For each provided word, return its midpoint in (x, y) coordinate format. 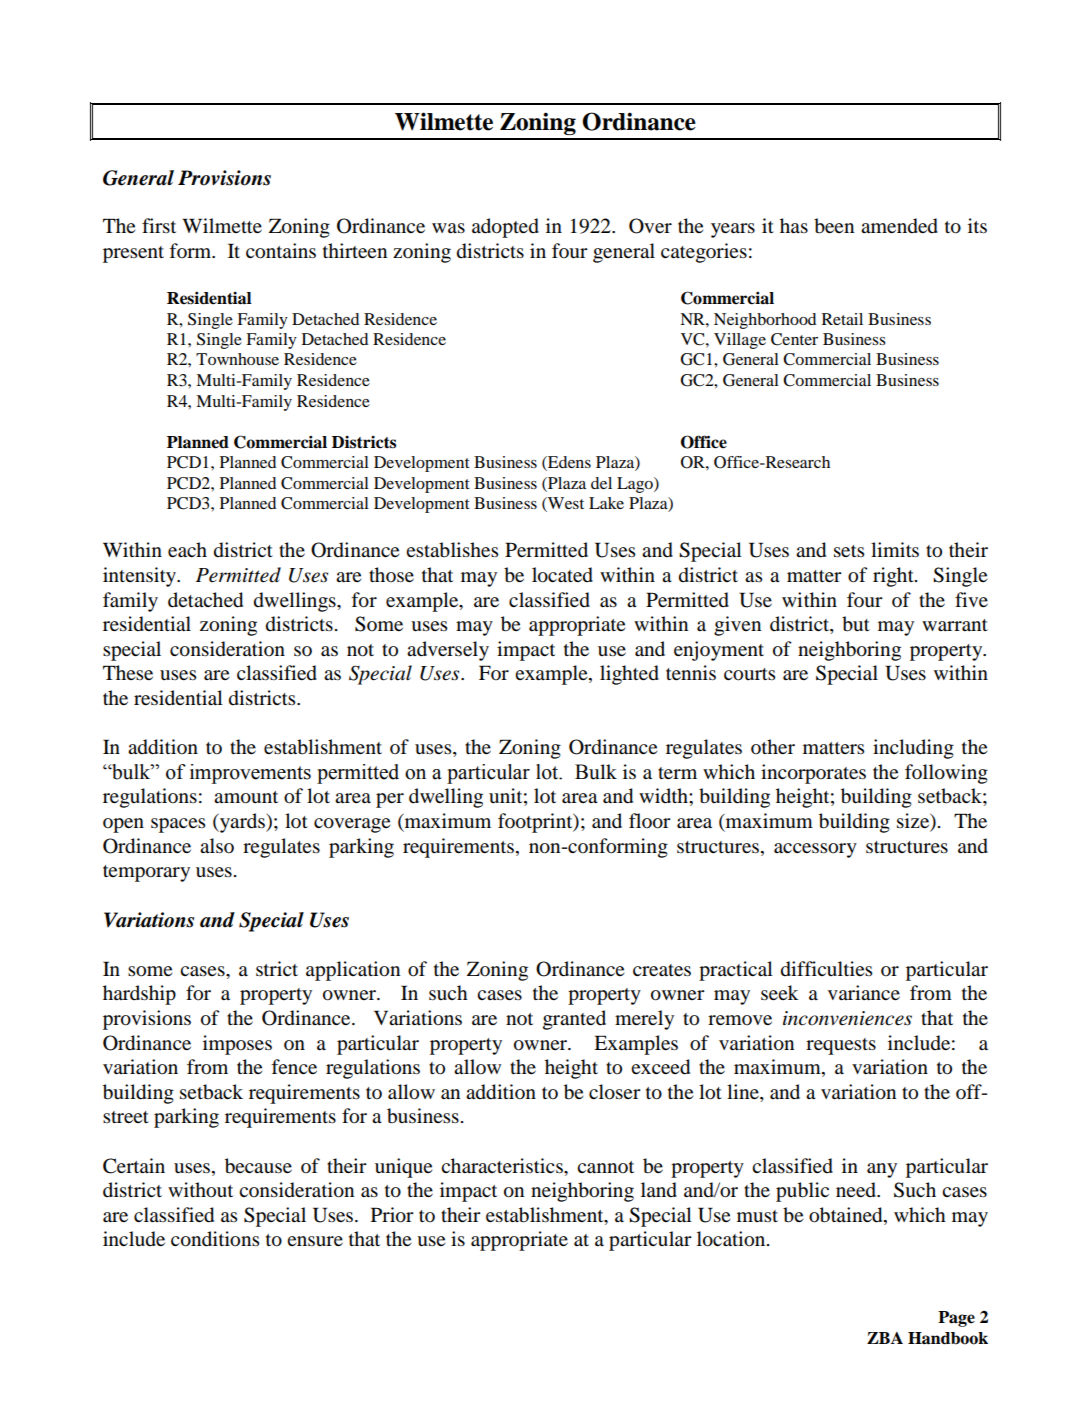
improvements (250, 774)
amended (899, 226)
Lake (606, 503)
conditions (215, 1239)
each (187, 549)
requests (841, 1046)
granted (574, 1020)
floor (650, 821)
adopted (505, 228)
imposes (237, 1045)
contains (281, 251)
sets (849, 551)
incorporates (813, 774)
